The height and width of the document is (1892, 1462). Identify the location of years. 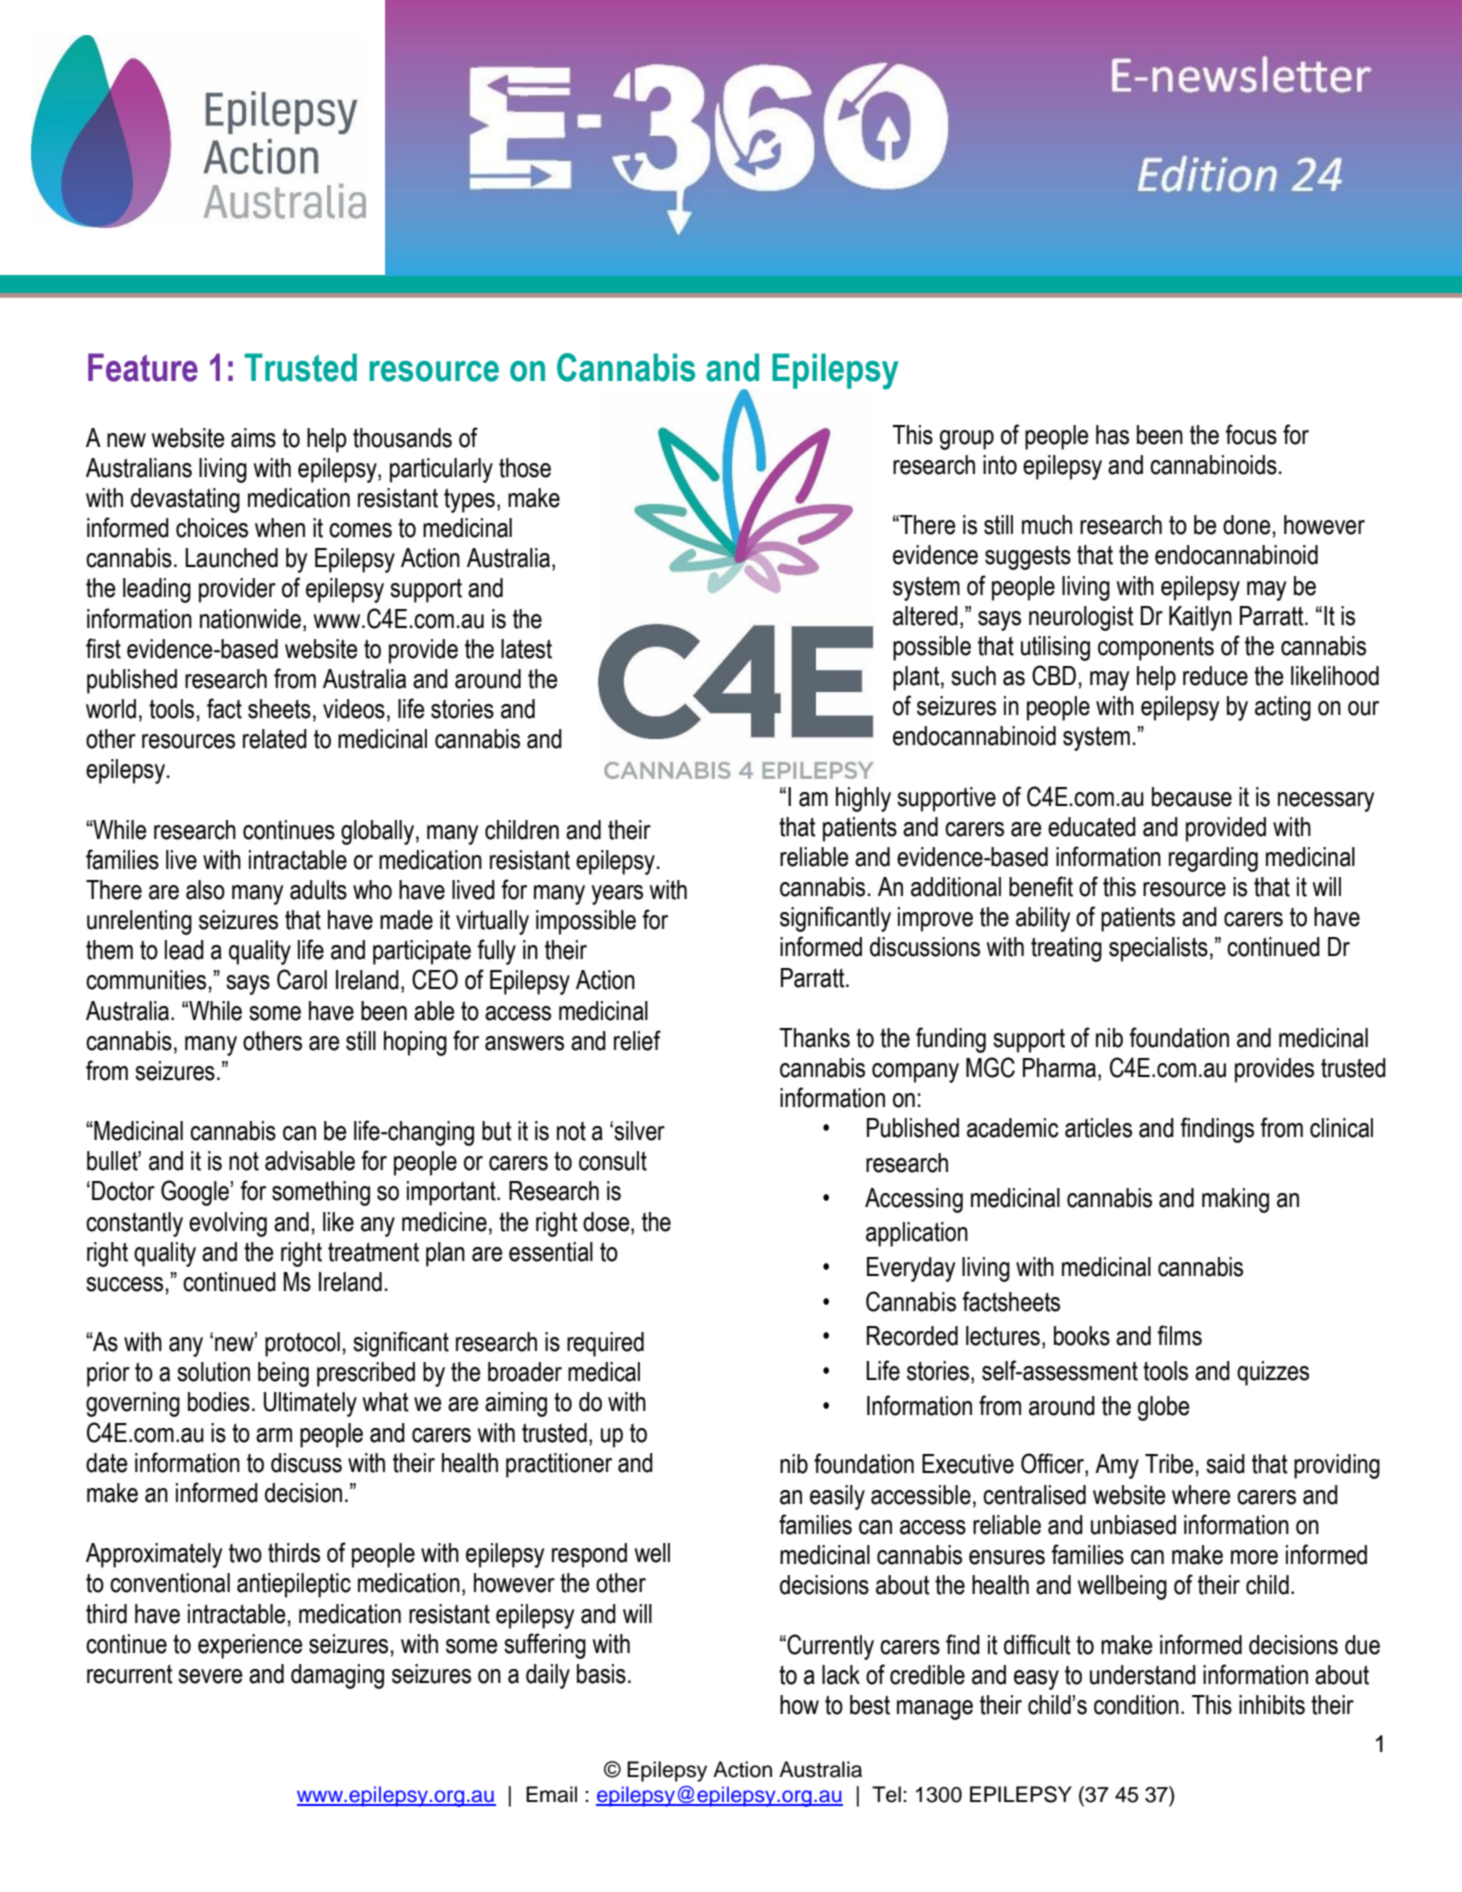
(617, 895).
